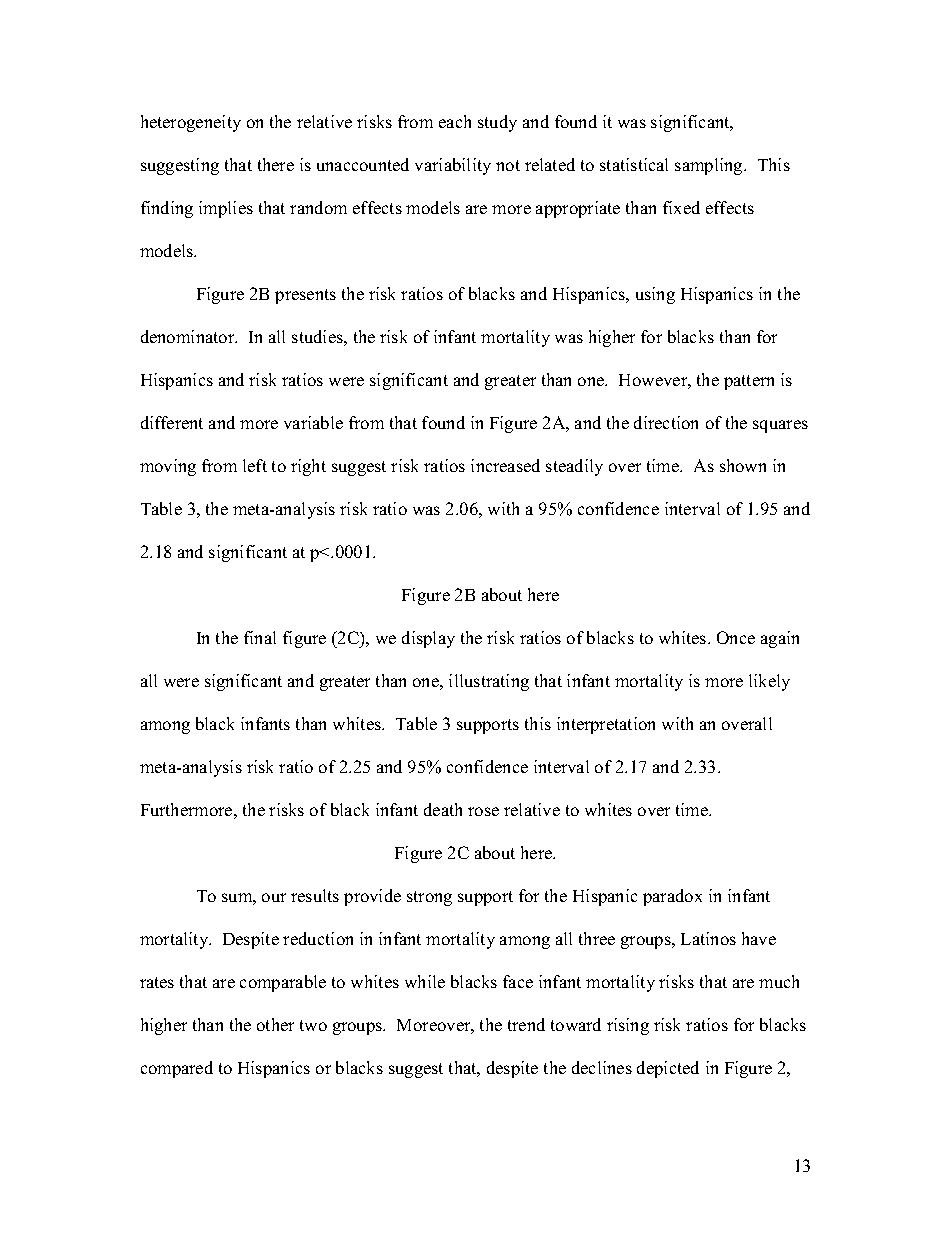 The height and width of the screenshot is (1233, 952). What do you see at coordinates (526, 1024) in the screenshot?
I see `trend` at bounding box center [526, 1024].
